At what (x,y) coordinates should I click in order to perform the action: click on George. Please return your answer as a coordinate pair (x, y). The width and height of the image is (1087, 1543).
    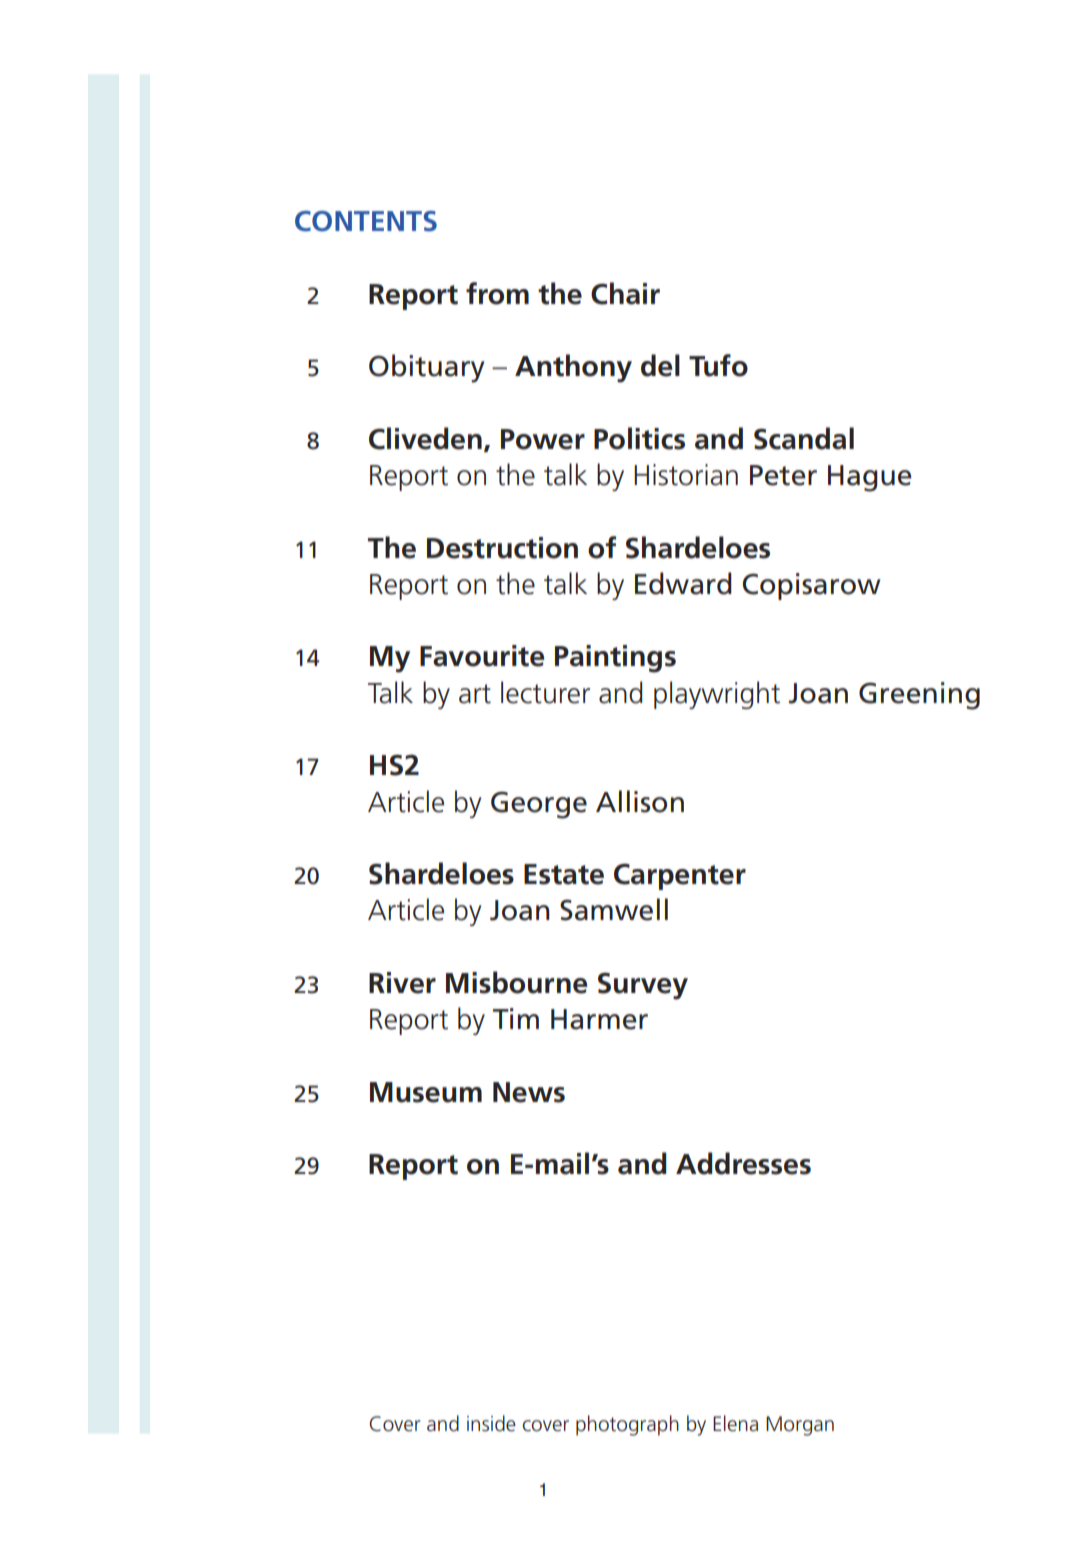
    Looking at the image, I should click on (539, 805).
